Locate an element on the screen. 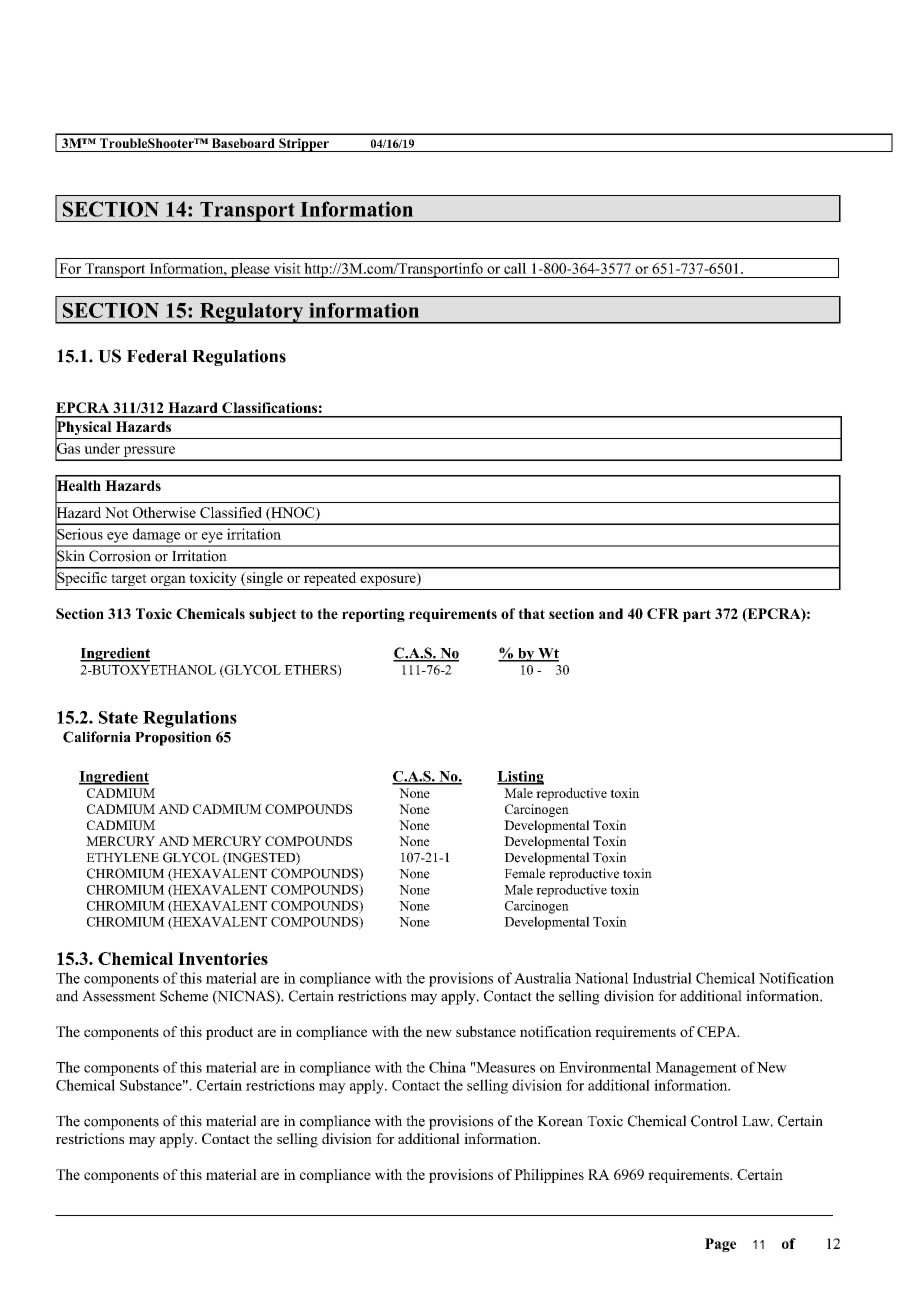 The height and width of the screenshot is (1308, 924). Scheme is located at coordinates (184, 996).
